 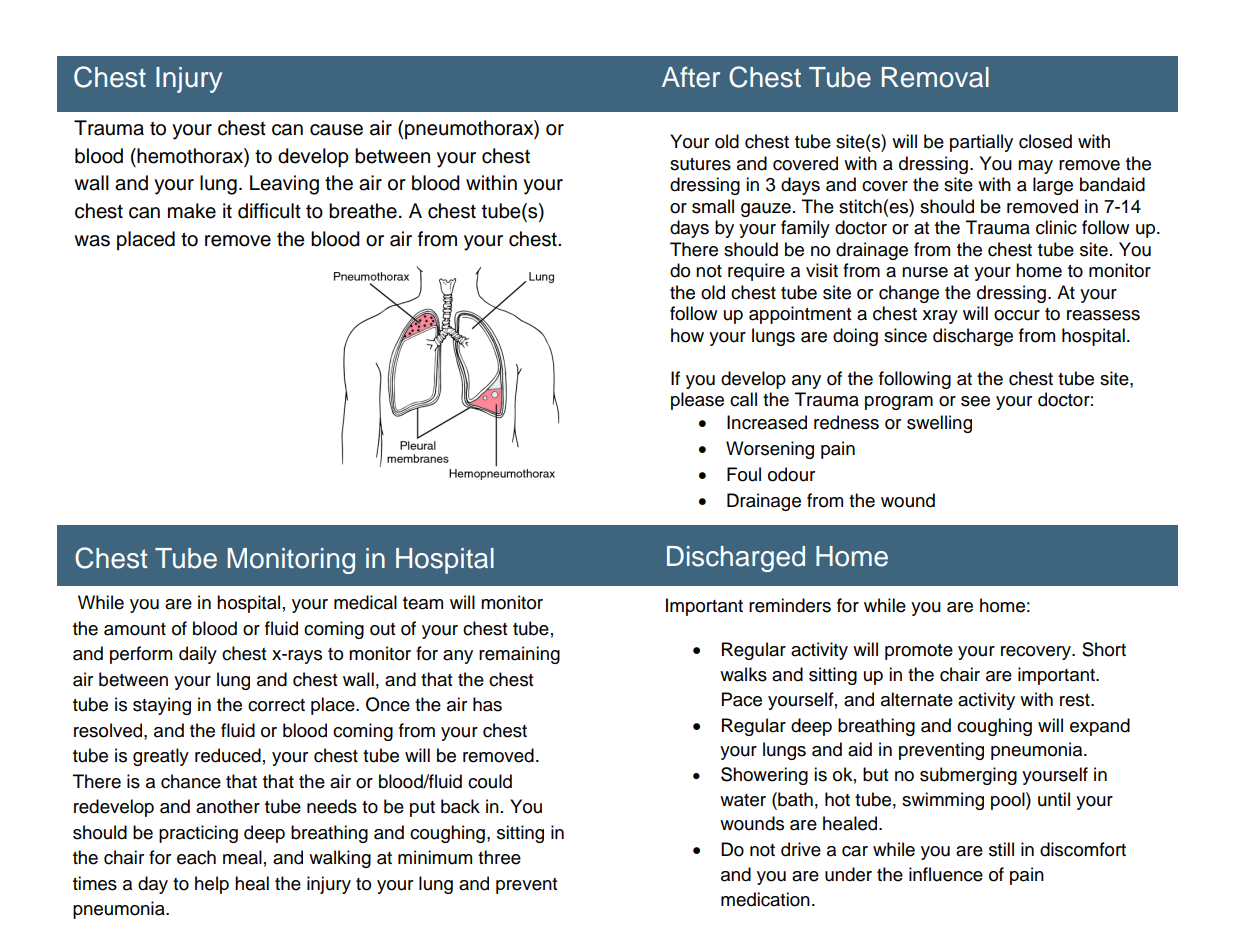 I want to click on influence, so click(x=946, y=874).
